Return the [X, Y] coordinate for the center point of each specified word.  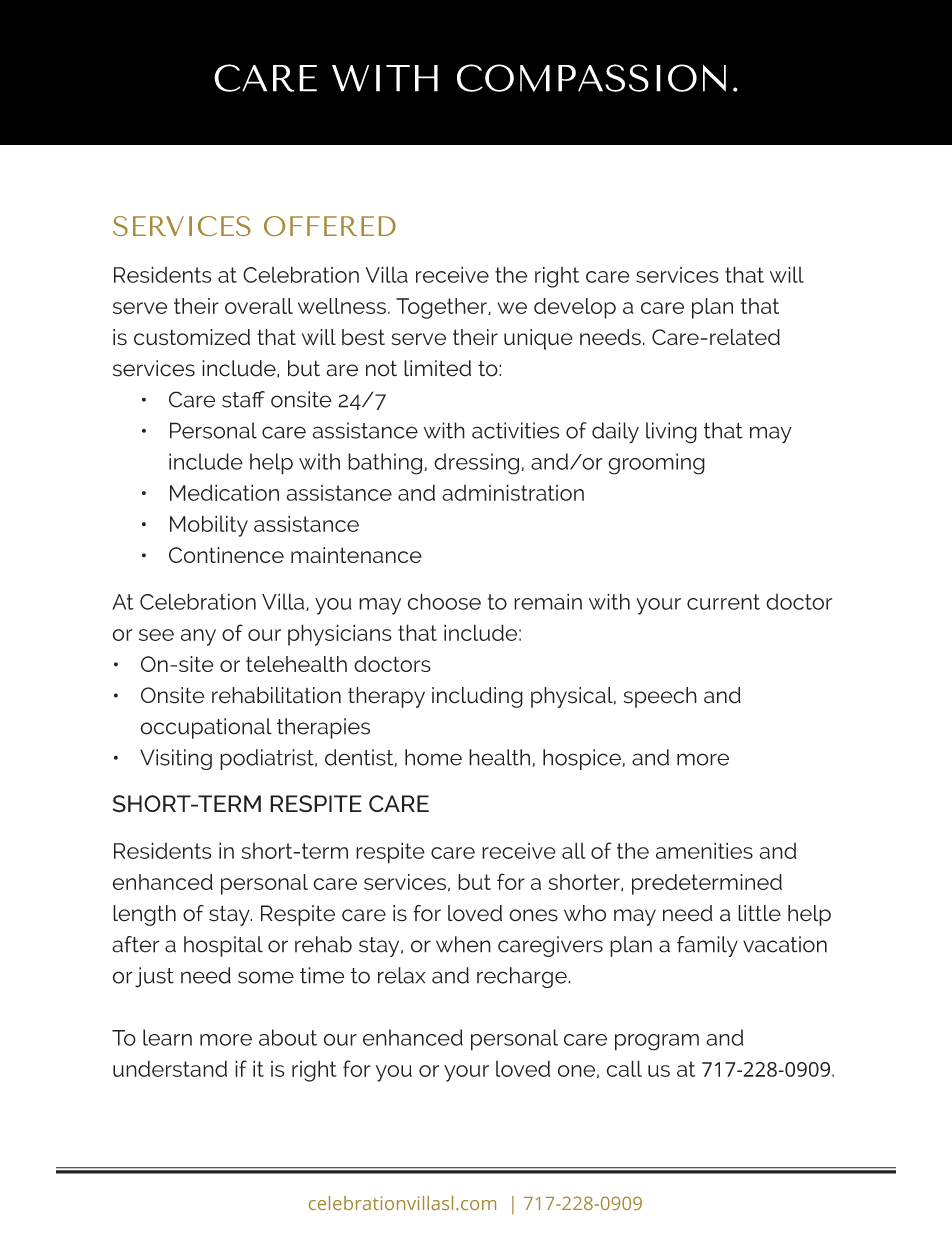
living [671, 433]
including [477, 697]
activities [515, 430]
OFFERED [330, 226]
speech [660, 697]
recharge [523, 977]
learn [167, 1037]
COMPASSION [591, 78]
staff [243, 399]
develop [575, 308]
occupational [206, 728]
